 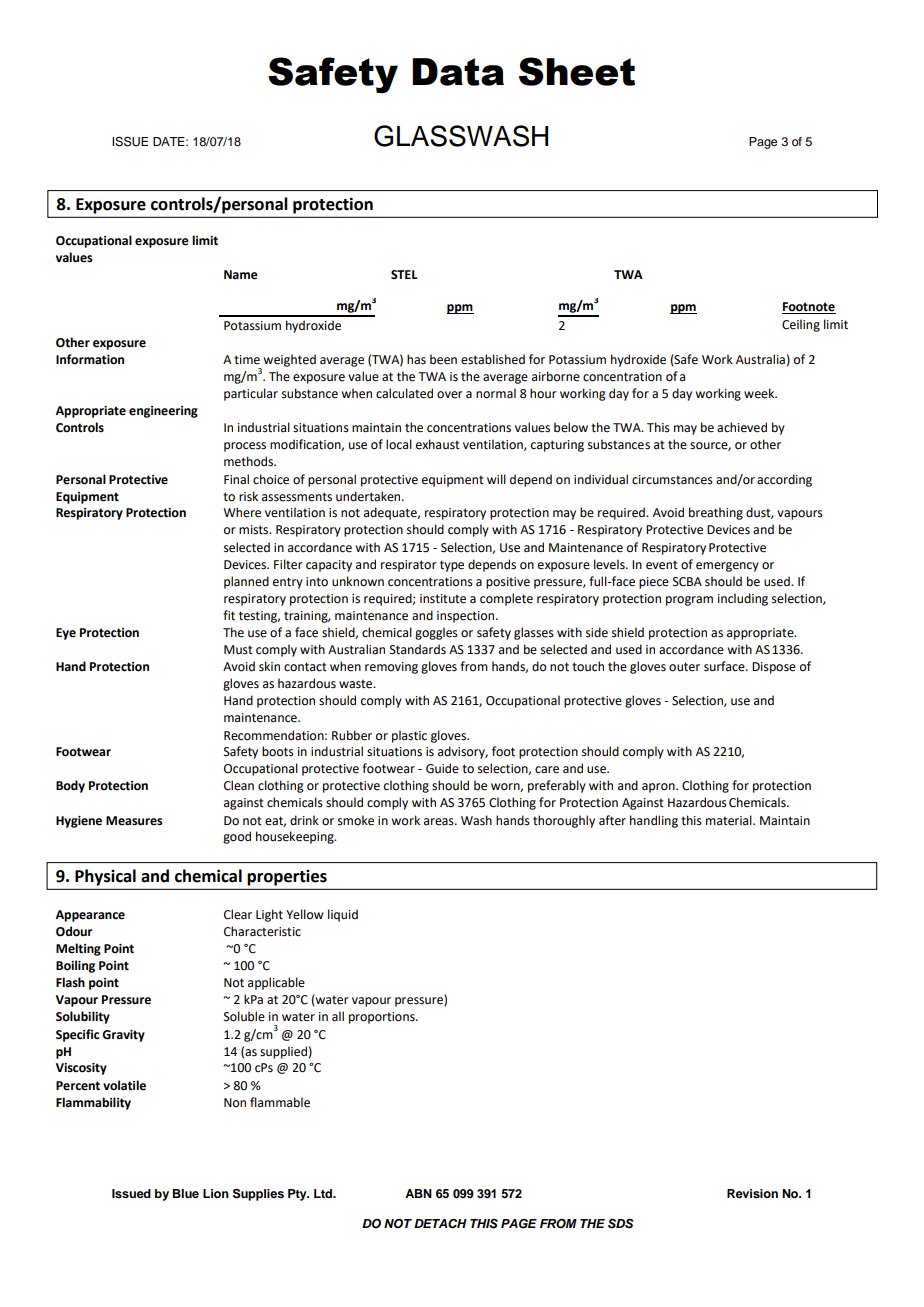 I want to click on Sheet, so click(x=577, y=71).
